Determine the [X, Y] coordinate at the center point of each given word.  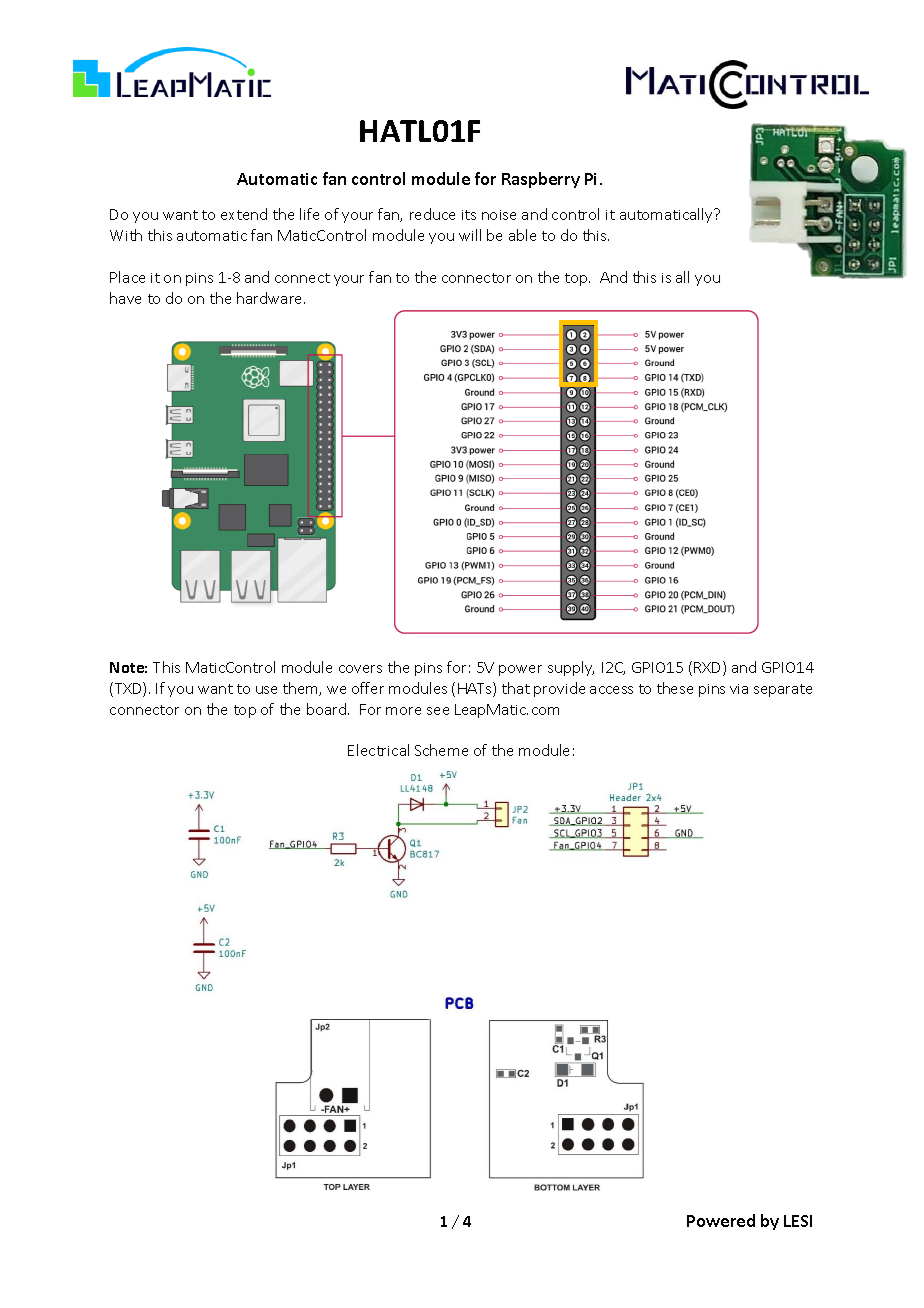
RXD [709, 668]
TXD [129, 689]
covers [360, 669]
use [266, 690]
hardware [271, 298]
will [470, 235]
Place [127, 277]
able [522, 235]
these [675, 688]
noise [499, 215]
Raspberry [541, 180]
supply [571, 668]
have [125, 298]
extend [244, 214]
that [516, 688]
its [469, 215]
